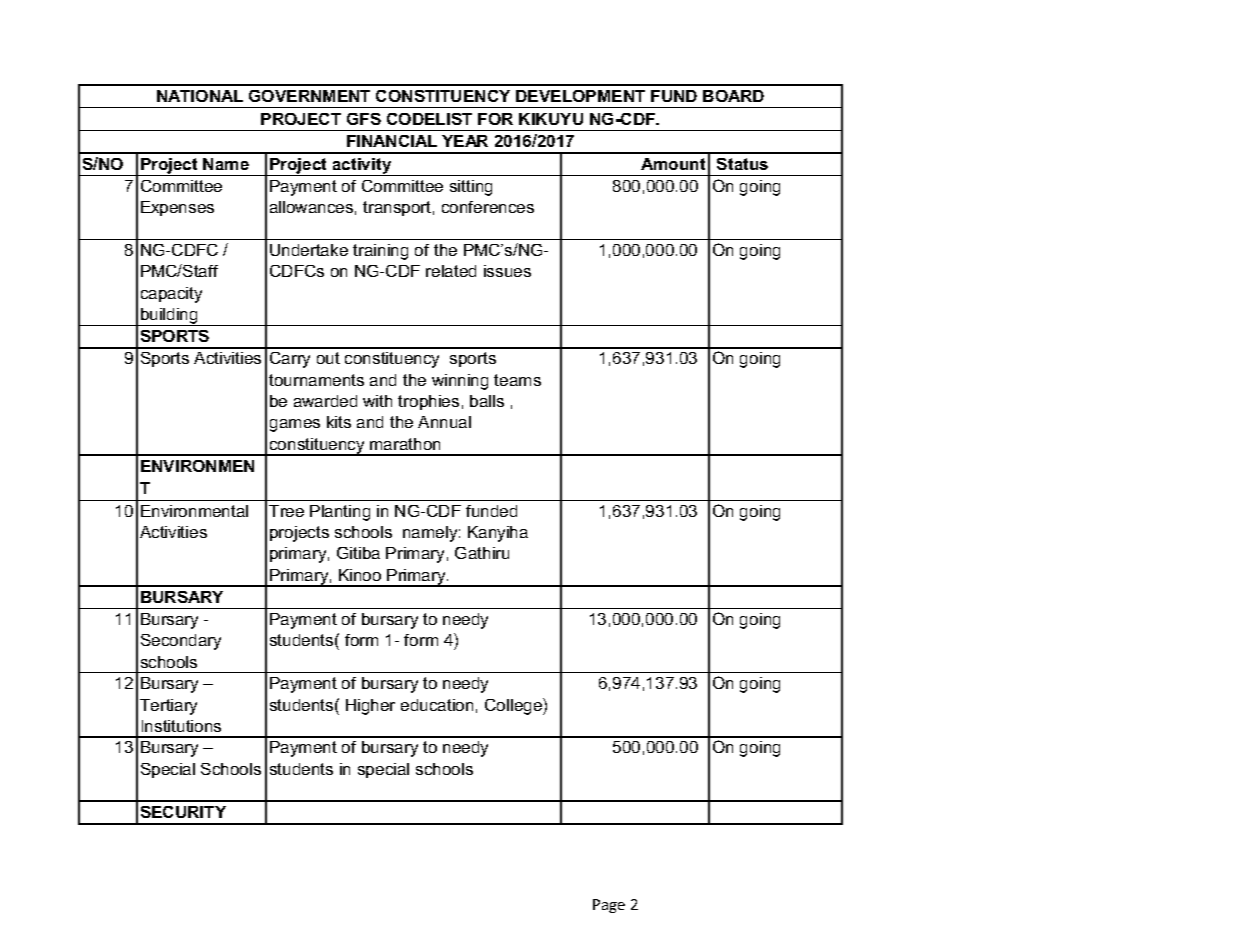 The height and width of the screenshot is (952, 1233). What do you see at coordinates (514, 706) in the screenshot?
I see `College` at bounding box center [514, 706].
